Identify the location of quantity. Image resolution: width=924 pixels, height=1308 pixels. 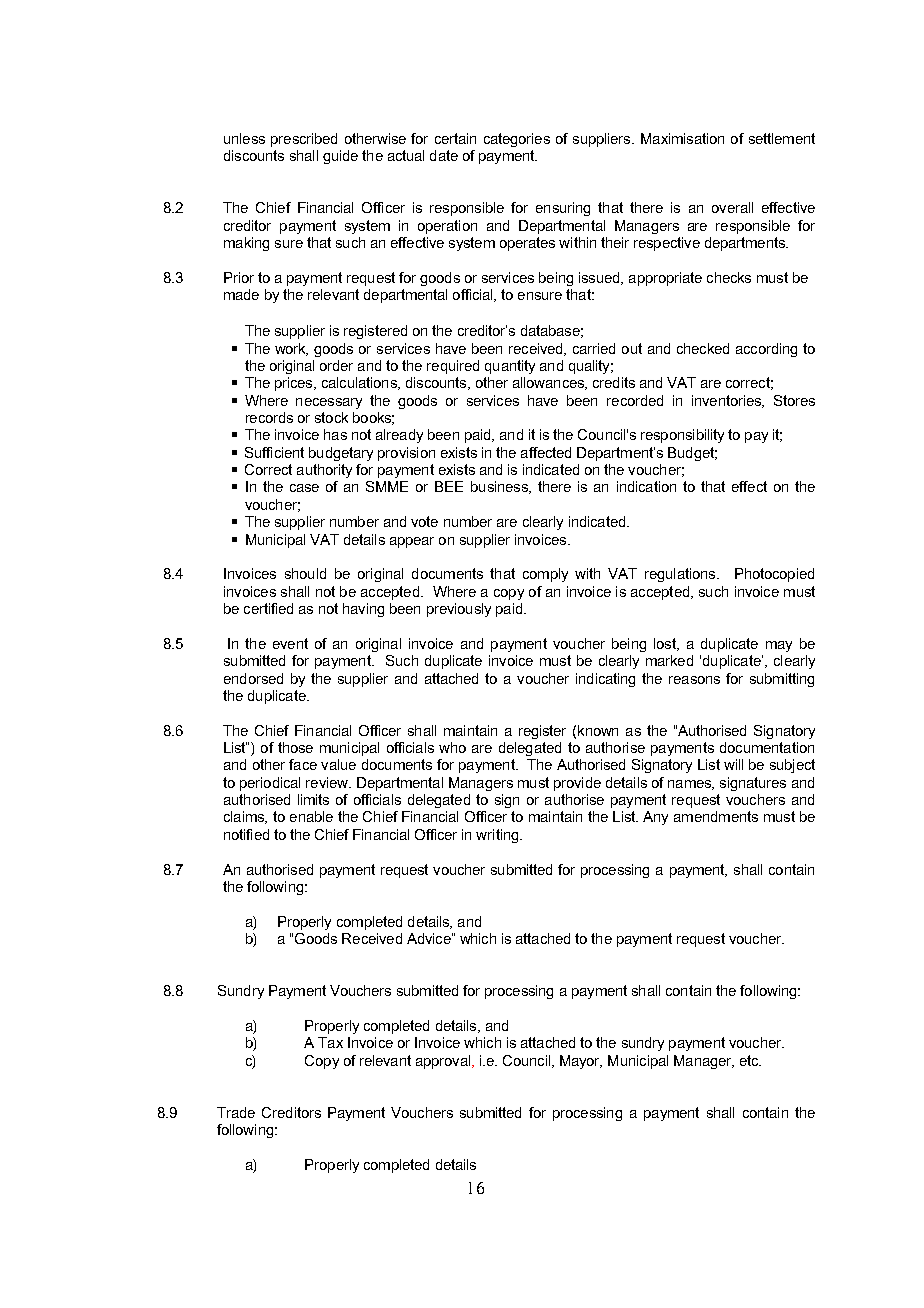
(510, 367).
